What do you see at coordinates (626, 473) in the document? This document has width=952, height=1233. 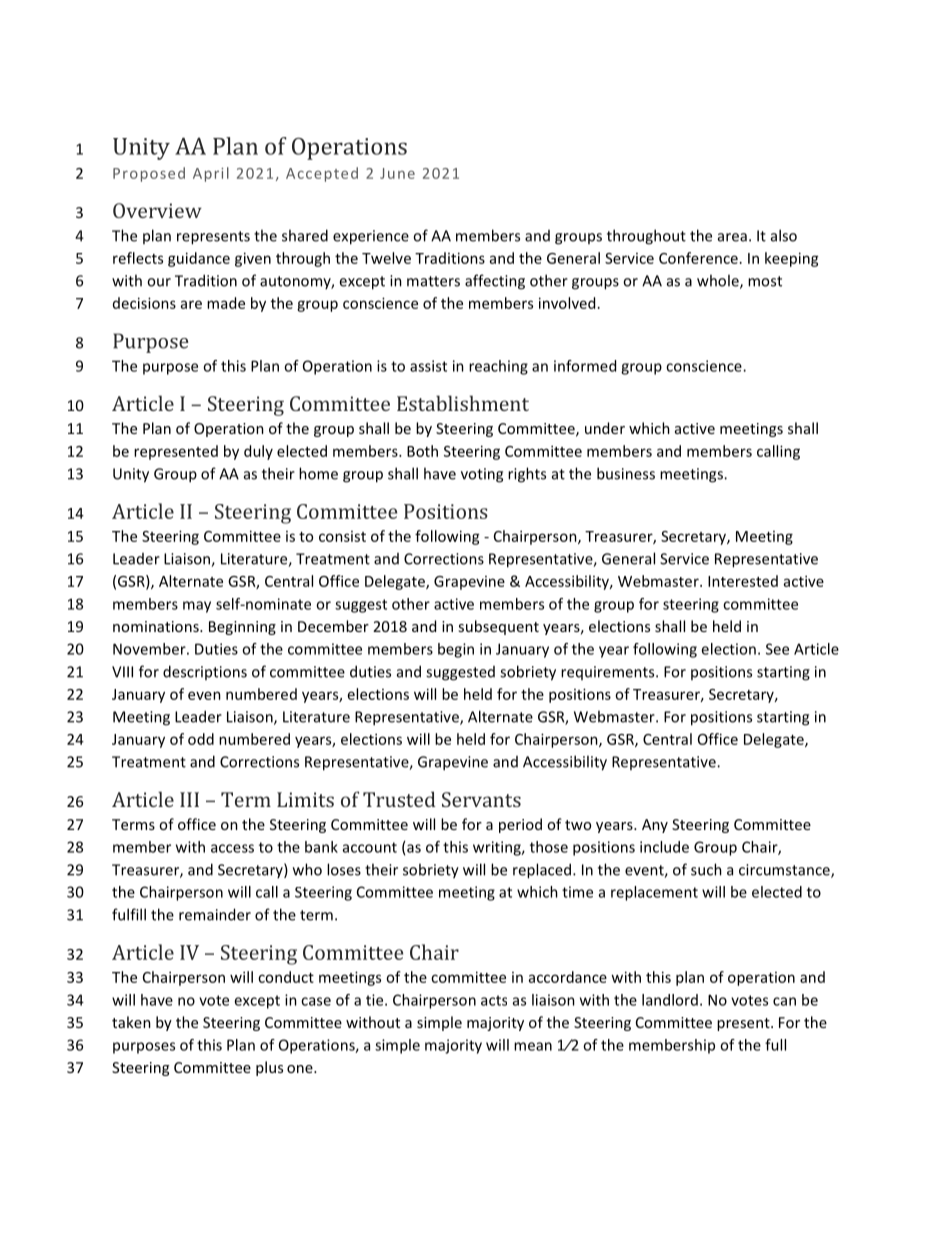 I see `business` at bounding box center [626, 473].
